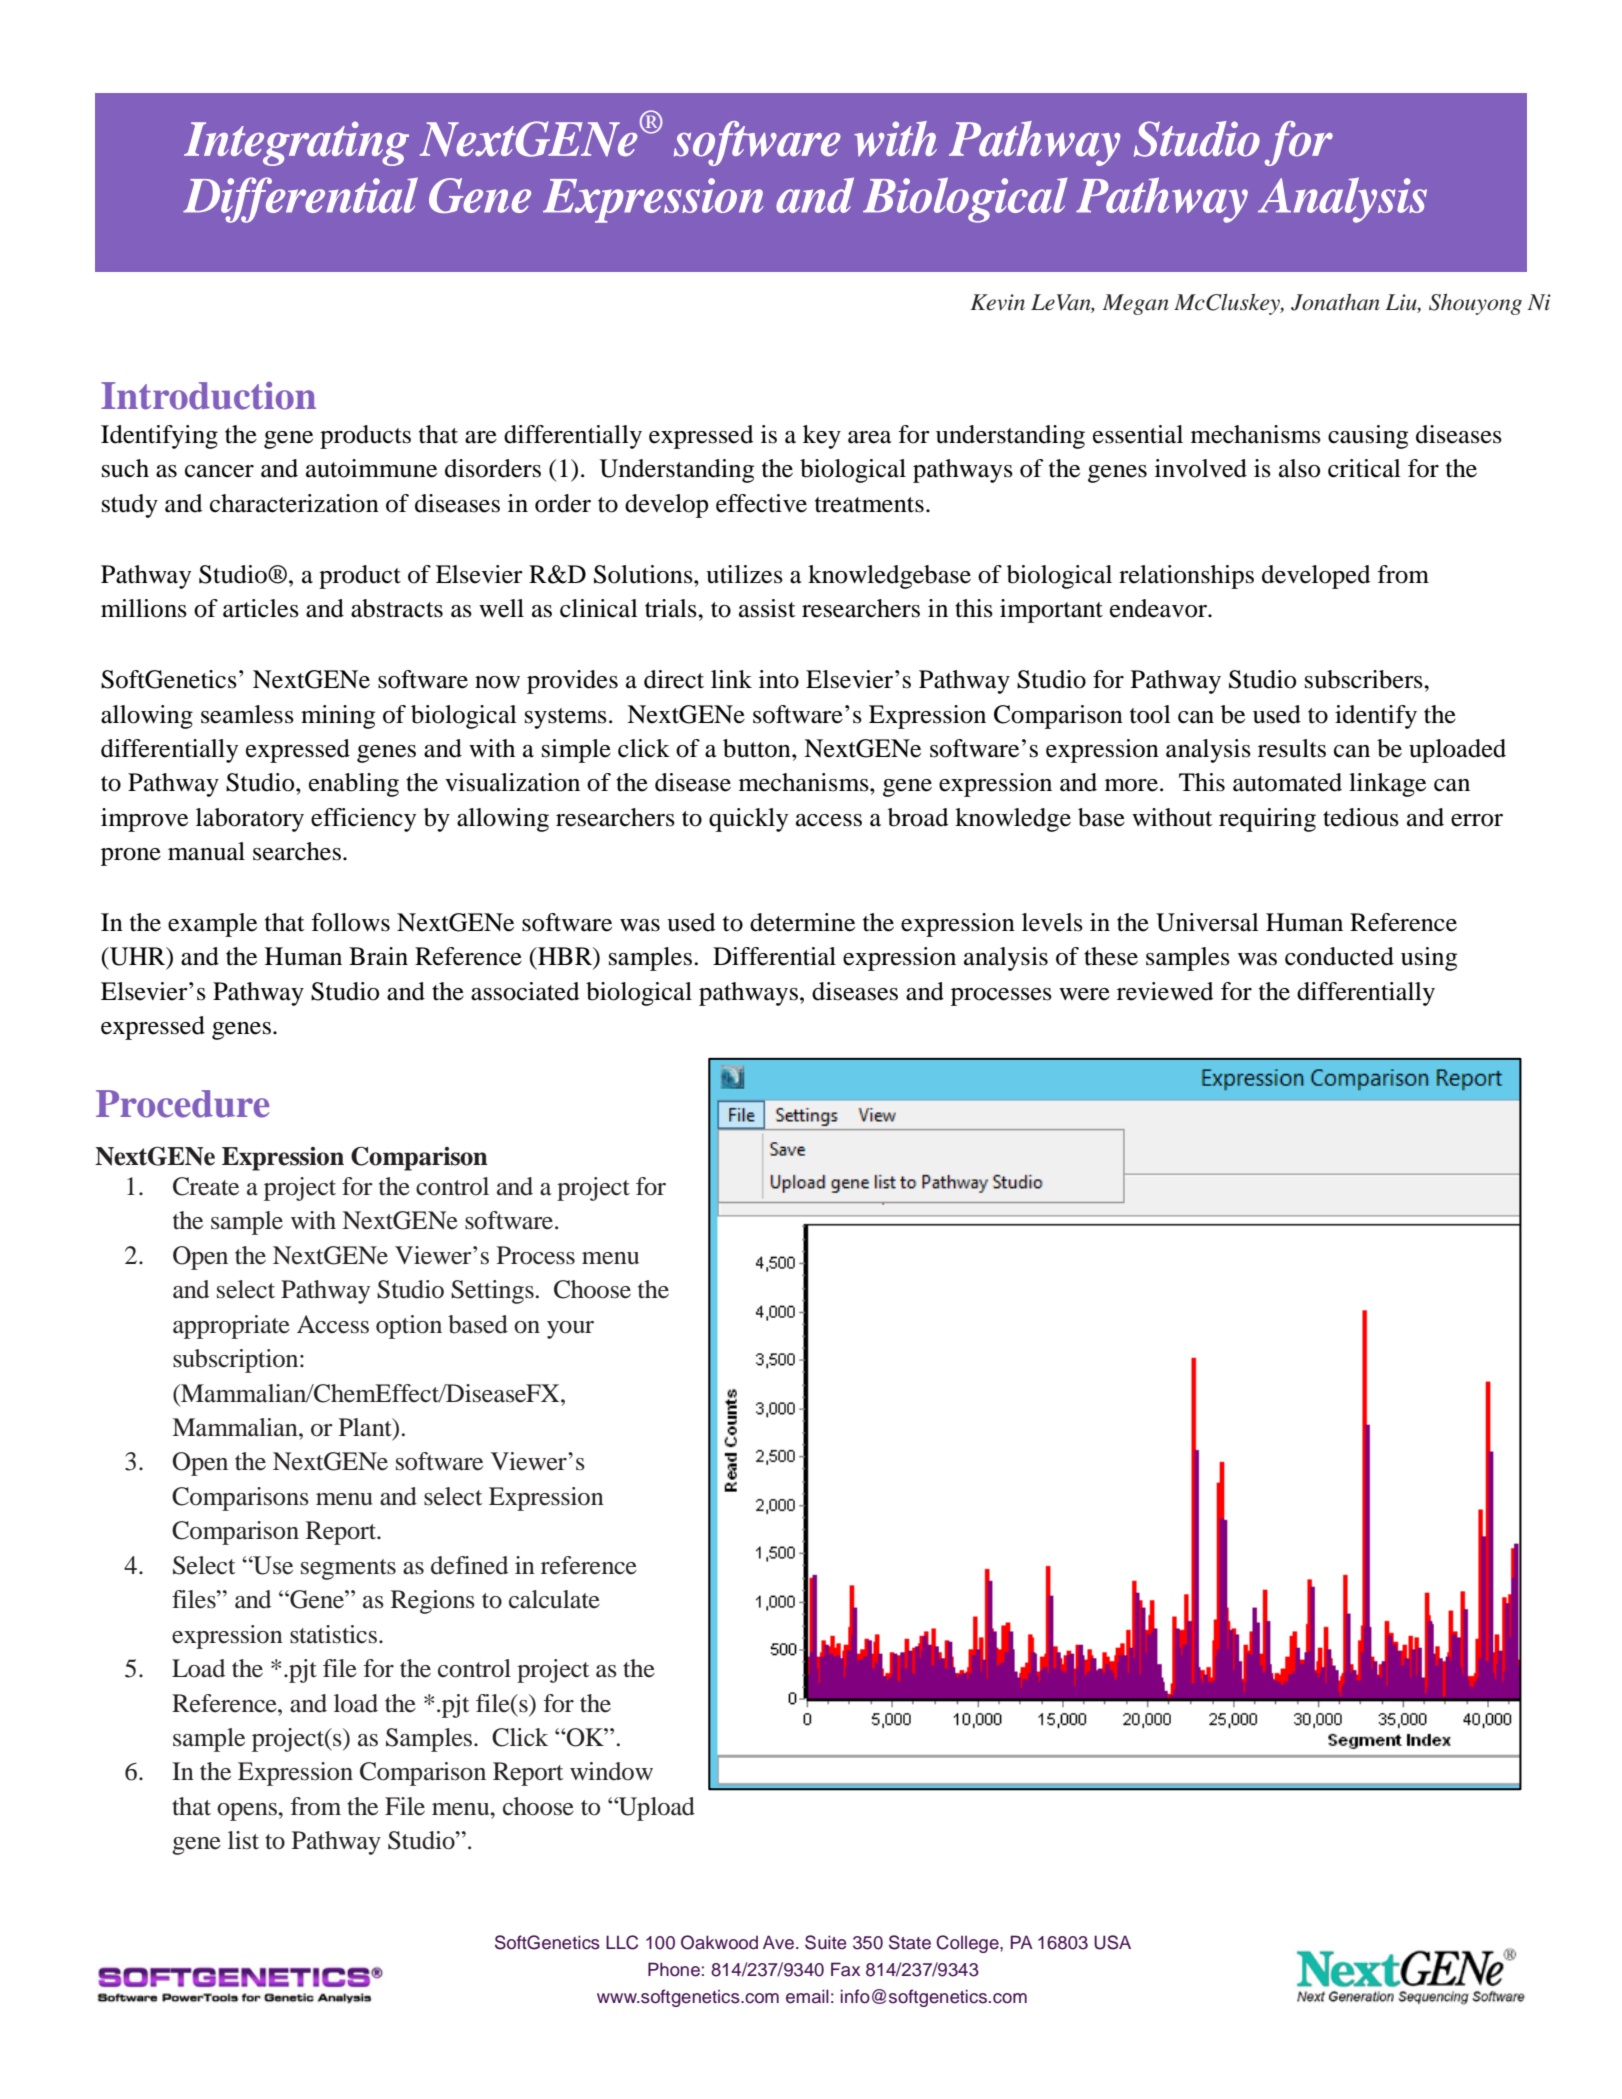 The image size is (1622, 2099). I want to click on Jonathan, so click(1335, 302).
